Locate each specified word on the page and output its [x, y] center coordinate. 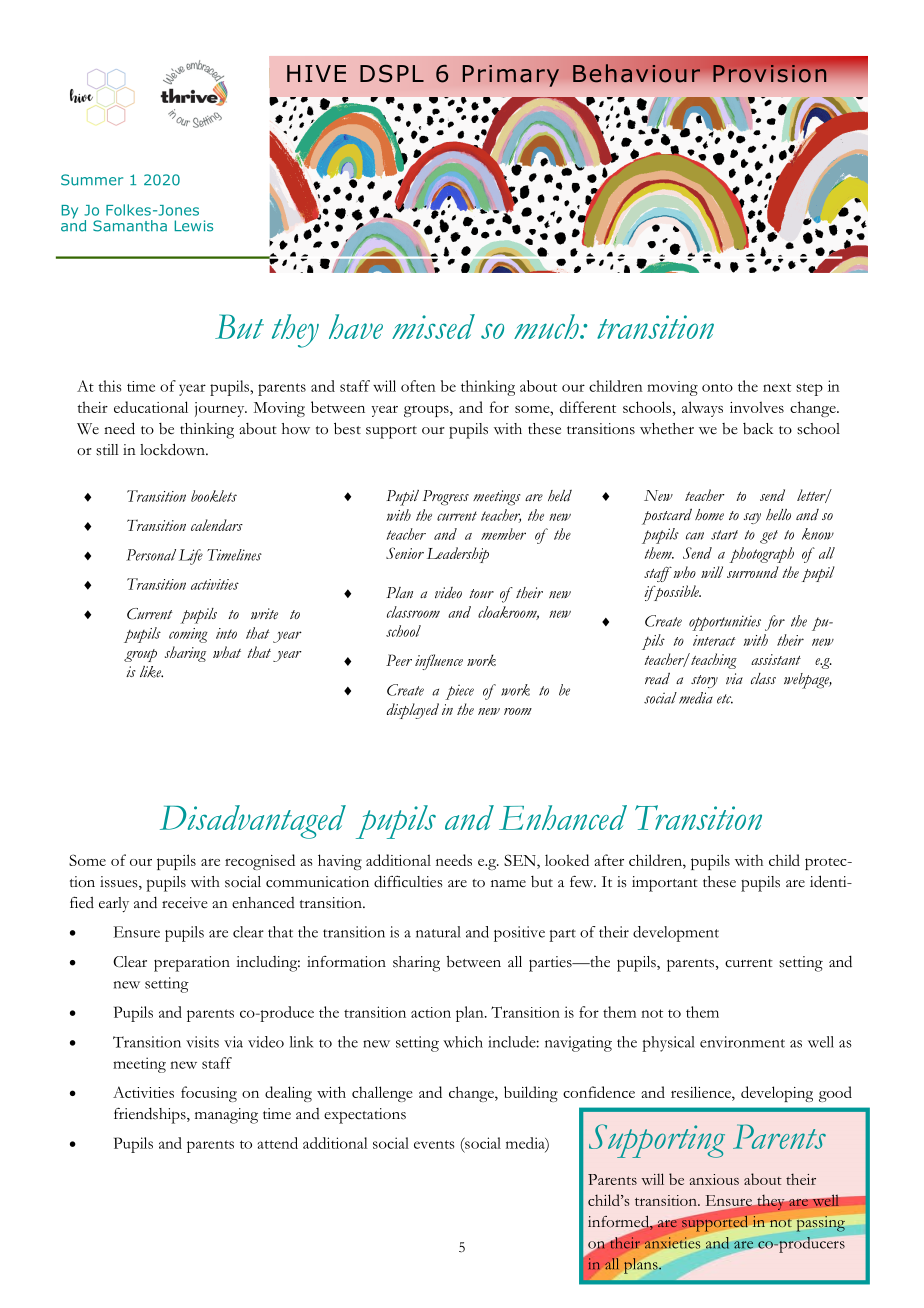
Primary [511, 76]
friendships [151, 1115]
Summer [92, 180]
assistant [776, 659]
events [434, 1144]
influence [439, 662]
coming [188, 635]
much [547, 326]
